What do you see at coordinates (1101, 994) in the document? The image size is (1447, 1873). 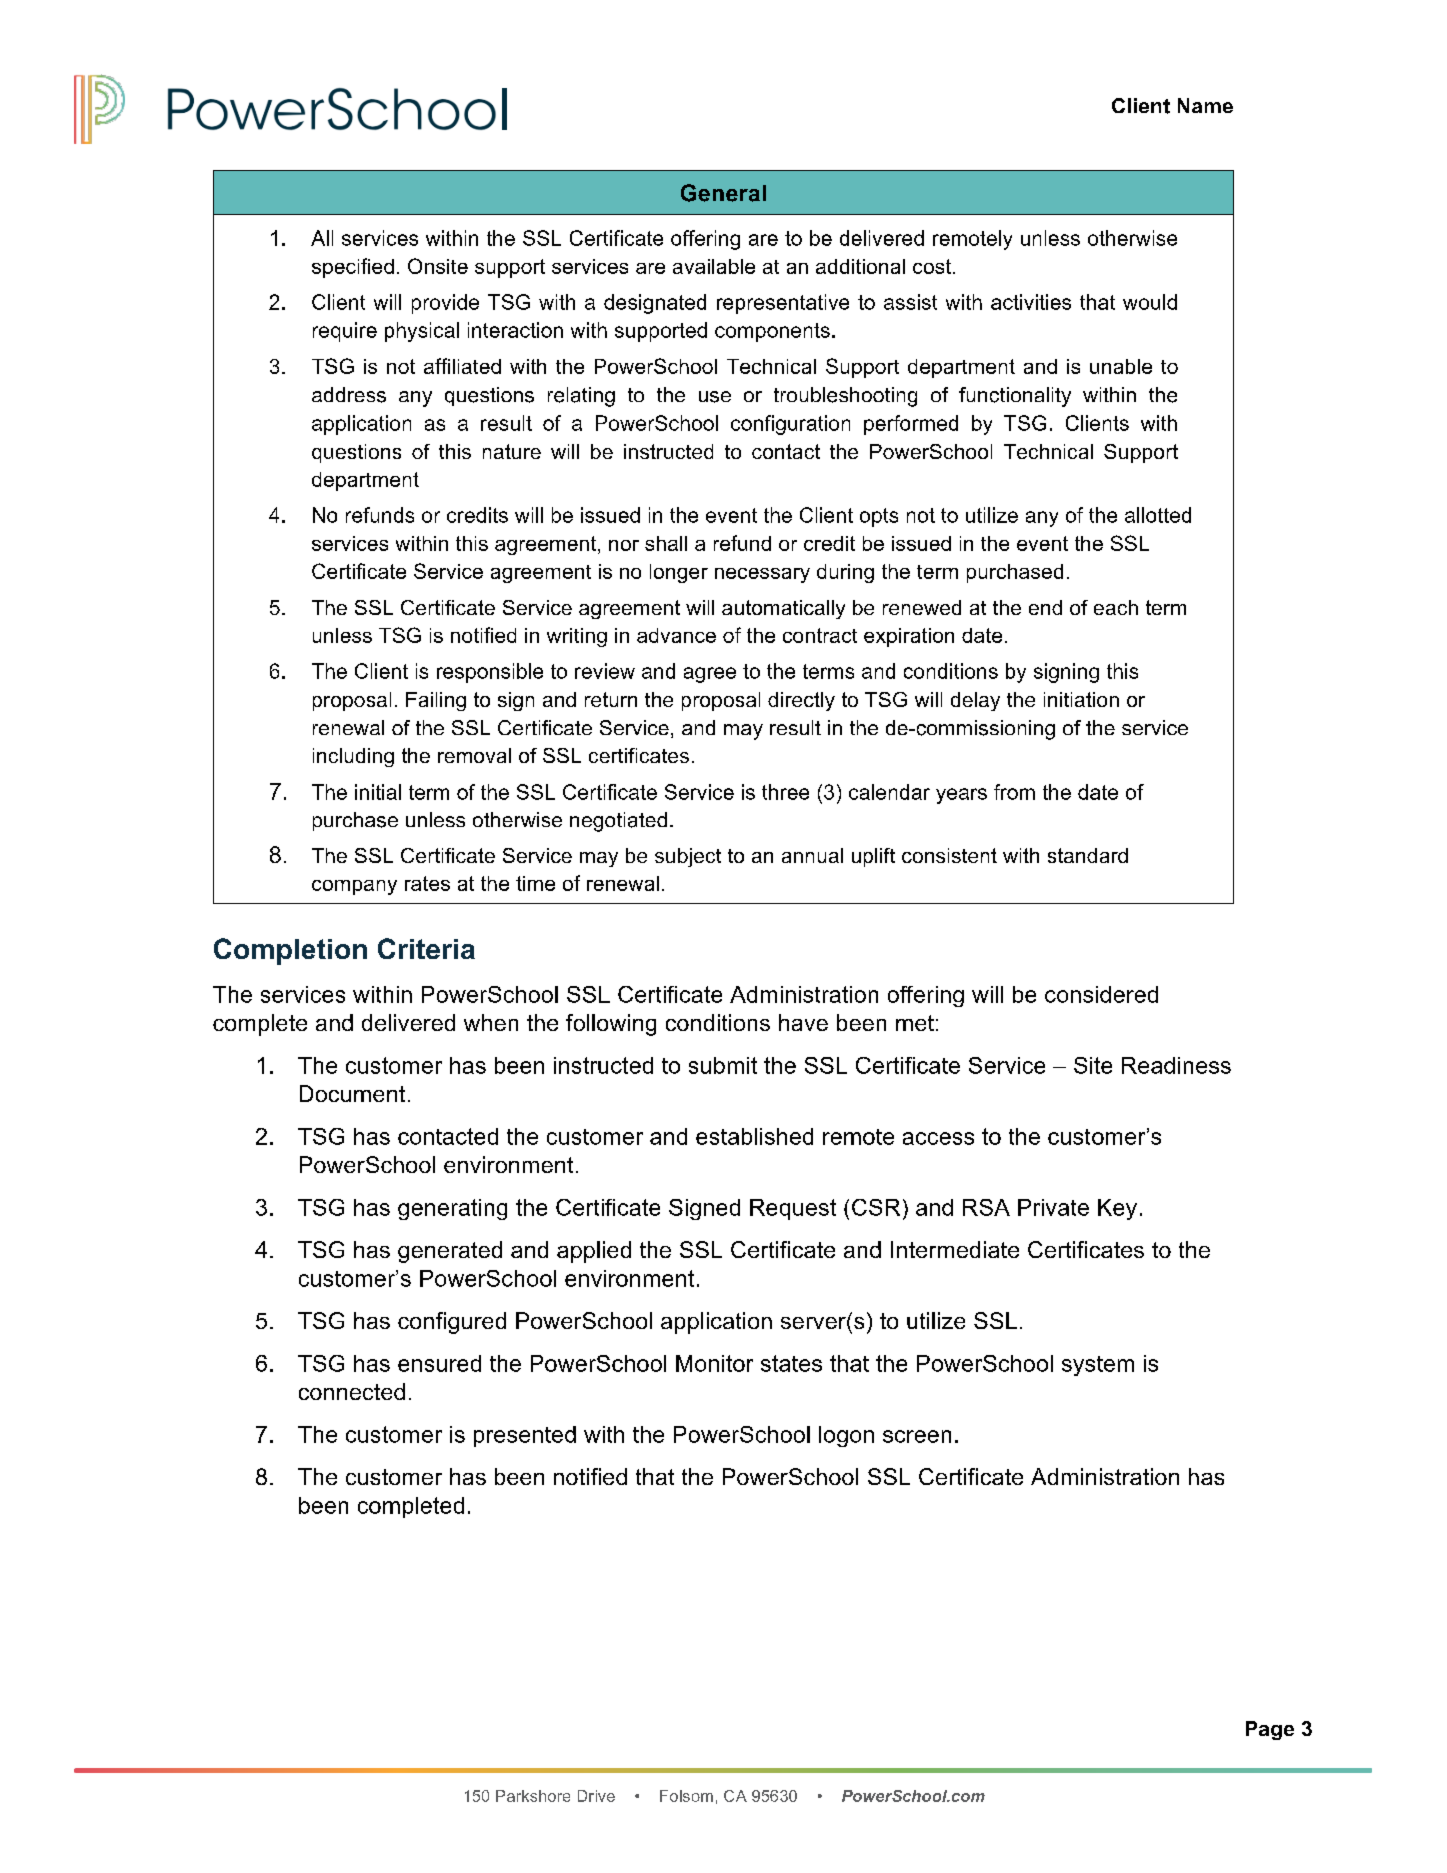 I see `considered` at bounding box center [1101, 994].
